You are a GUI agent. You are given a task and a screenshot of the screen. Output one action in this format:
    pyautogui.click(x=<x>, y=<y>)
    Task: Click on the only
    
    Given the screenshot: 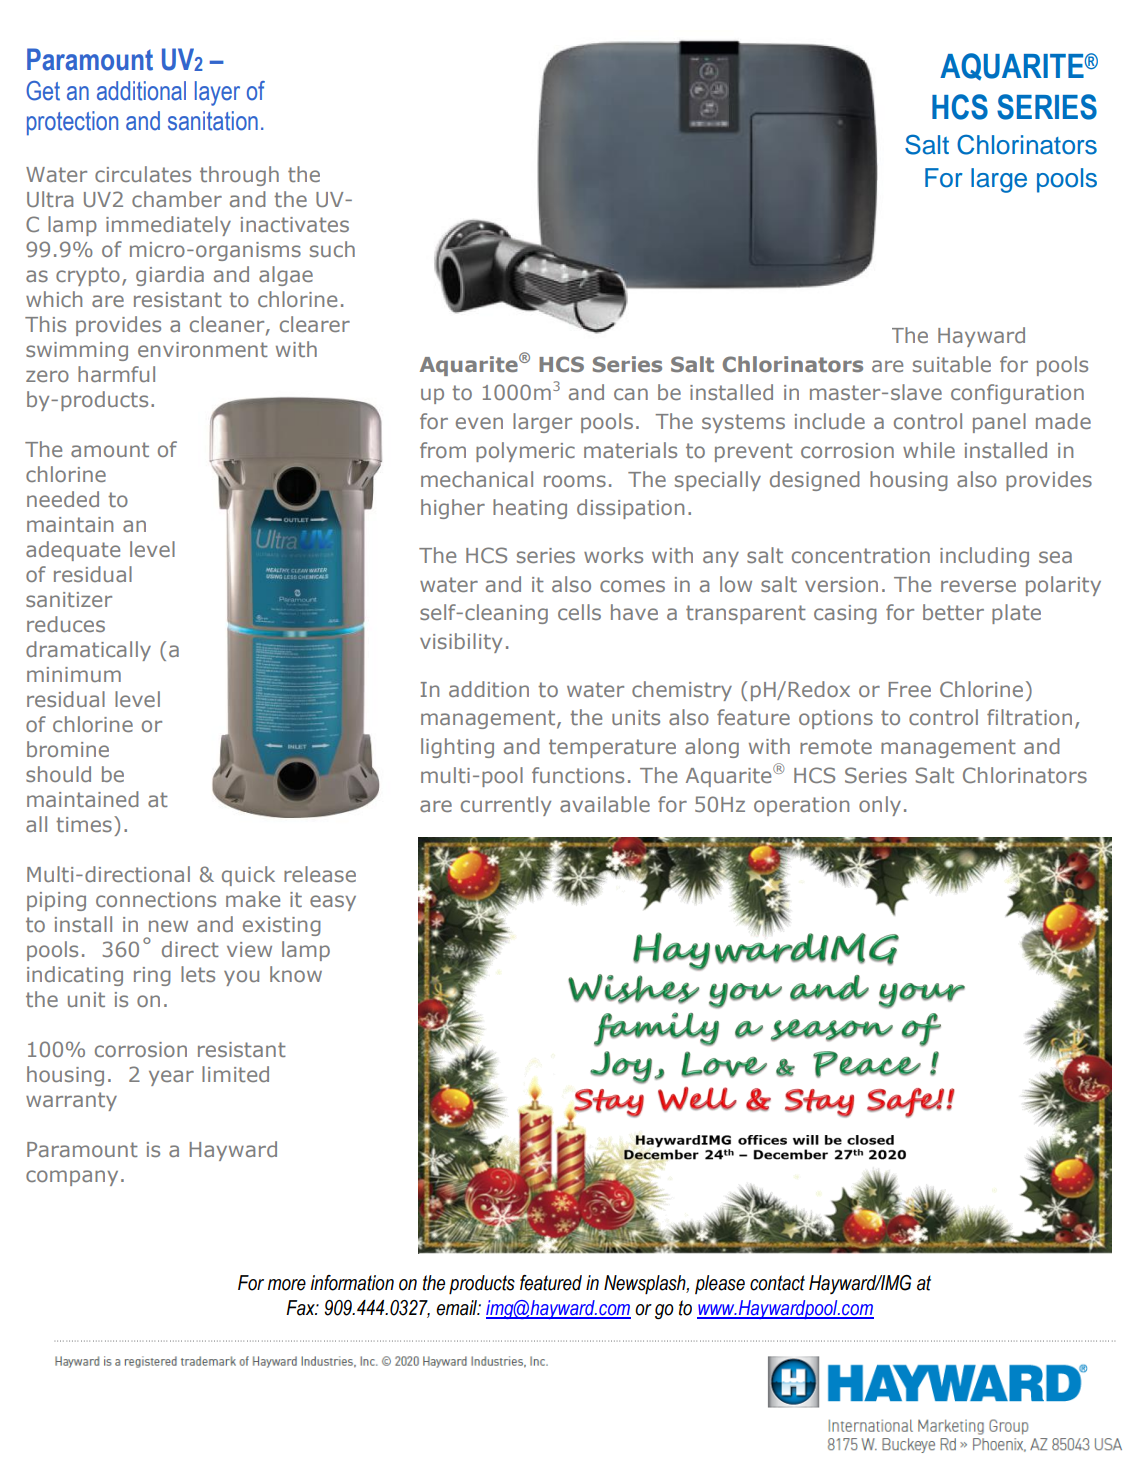 What is the action you would take?
    pyautogui.click(x=880, y=806)
